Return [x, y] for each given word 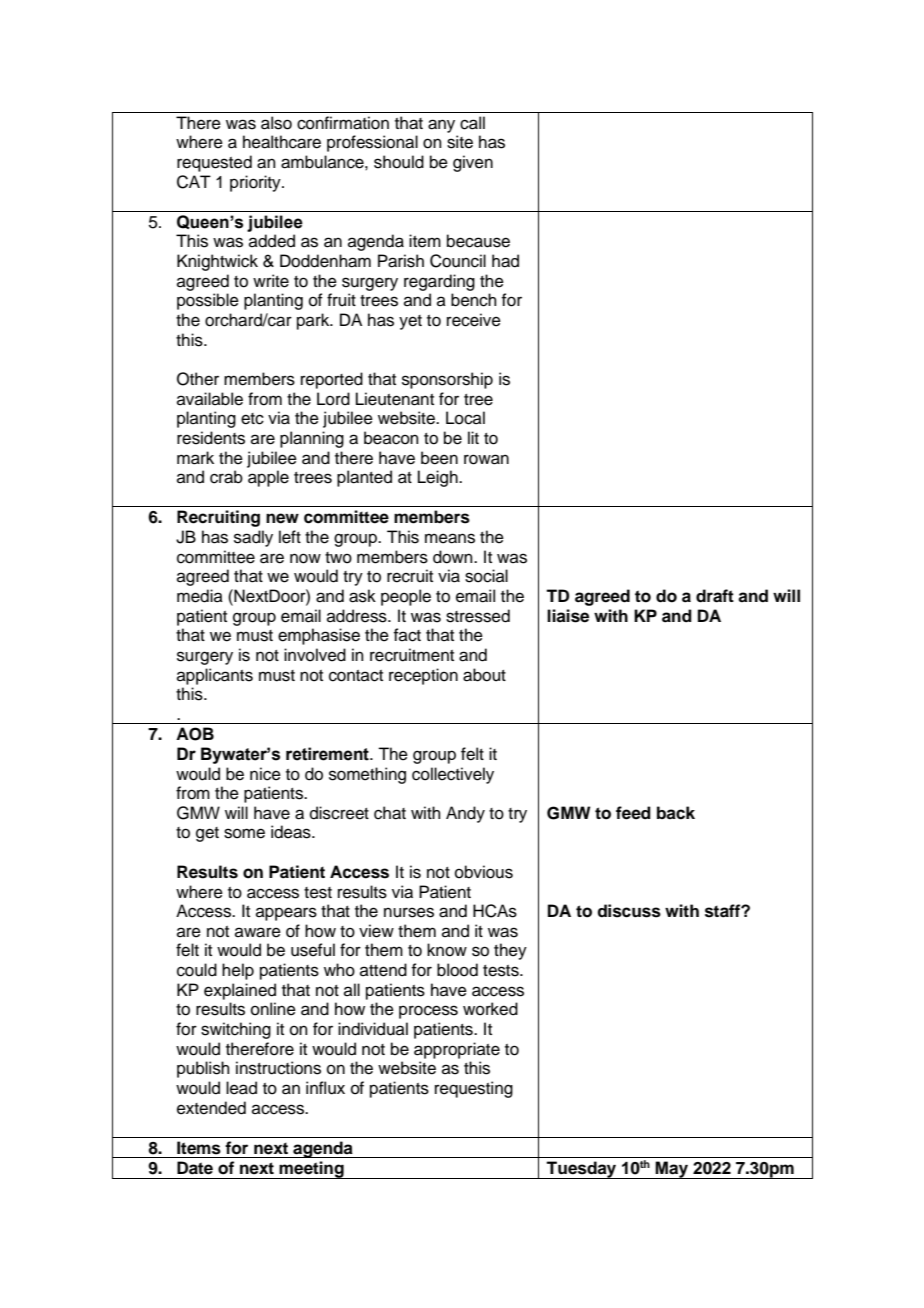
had [505, 261]
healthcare [282, 142]
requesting [474, 1089]
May [672, 1170]
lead [241, 1088]
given [473, 163]
